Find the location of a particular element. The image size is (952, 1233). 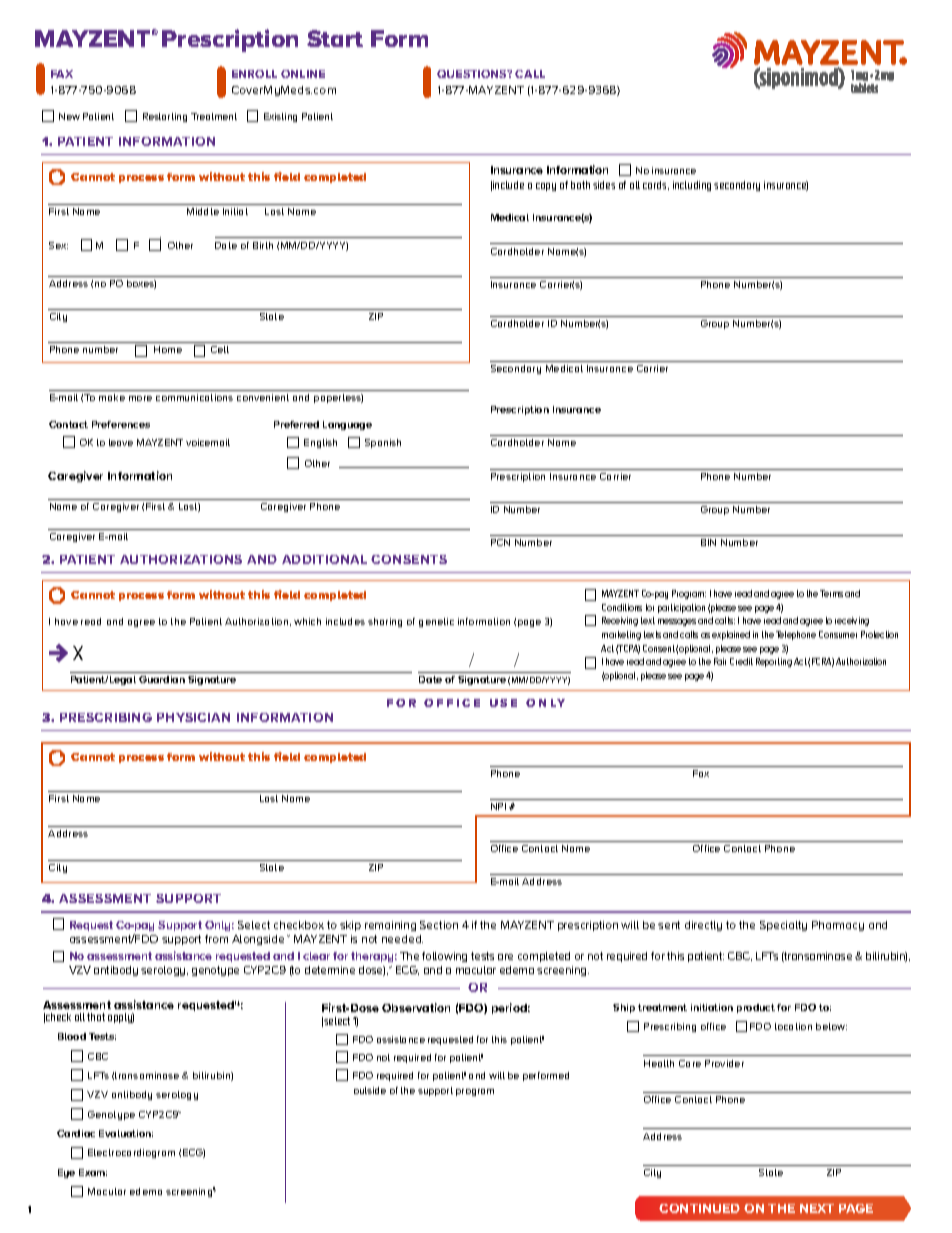

Guardian is located at coordinates (162, 679).
